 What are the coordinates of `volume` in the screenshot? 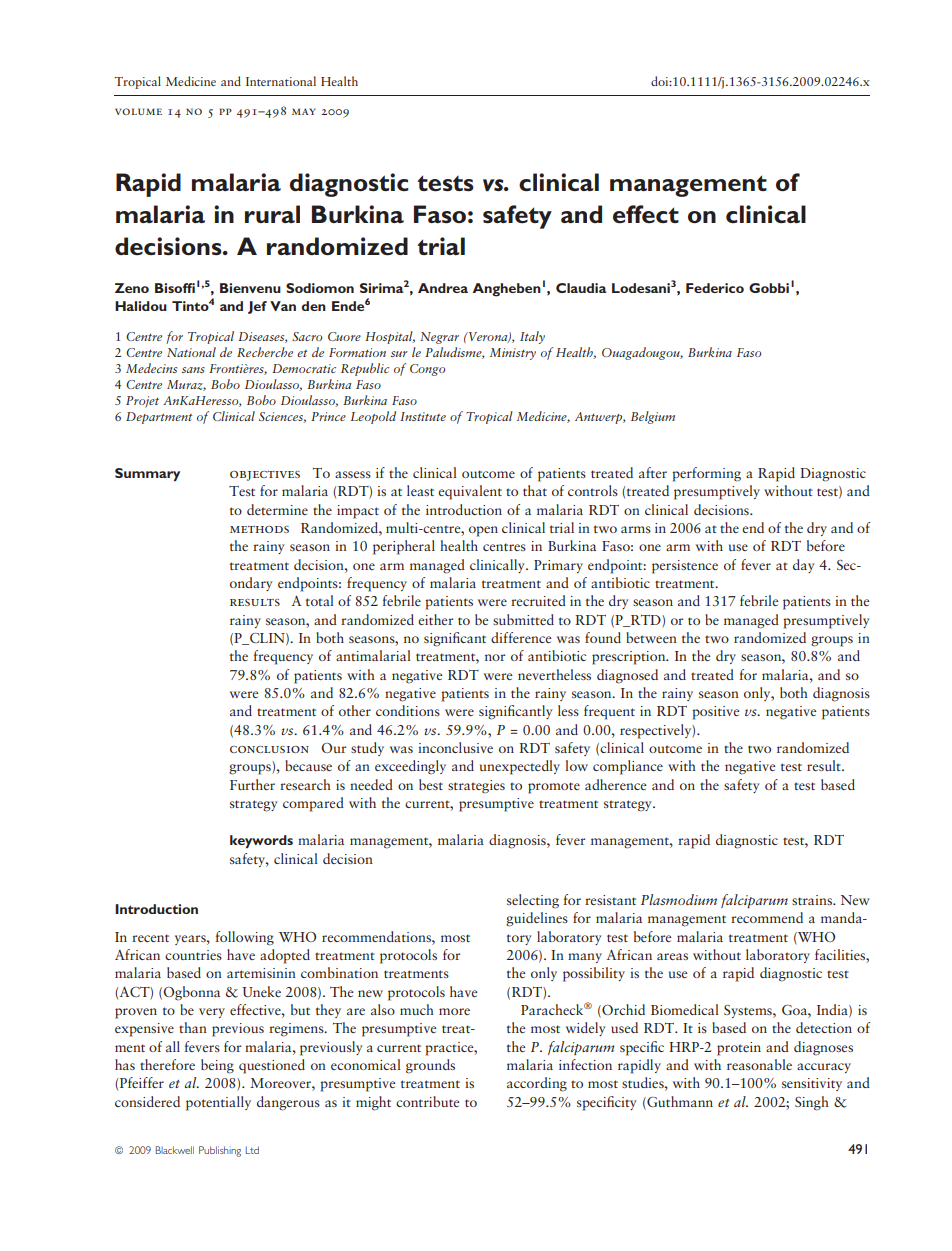 It's located at (138, 111).
